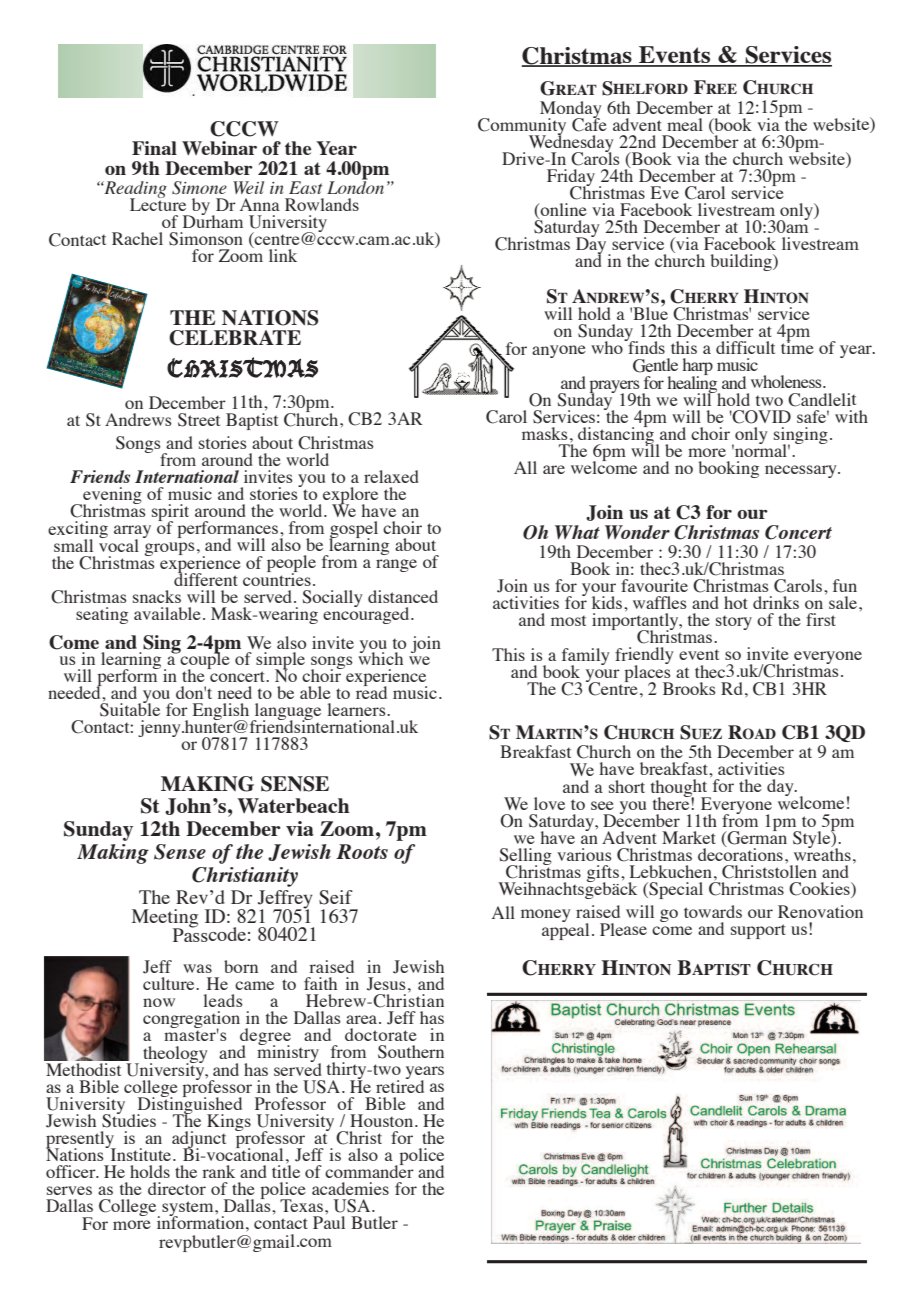 This page has height=1308, width=924. Describe the element at coordinates (685, 124) in the page. I see `meal` at that location.
